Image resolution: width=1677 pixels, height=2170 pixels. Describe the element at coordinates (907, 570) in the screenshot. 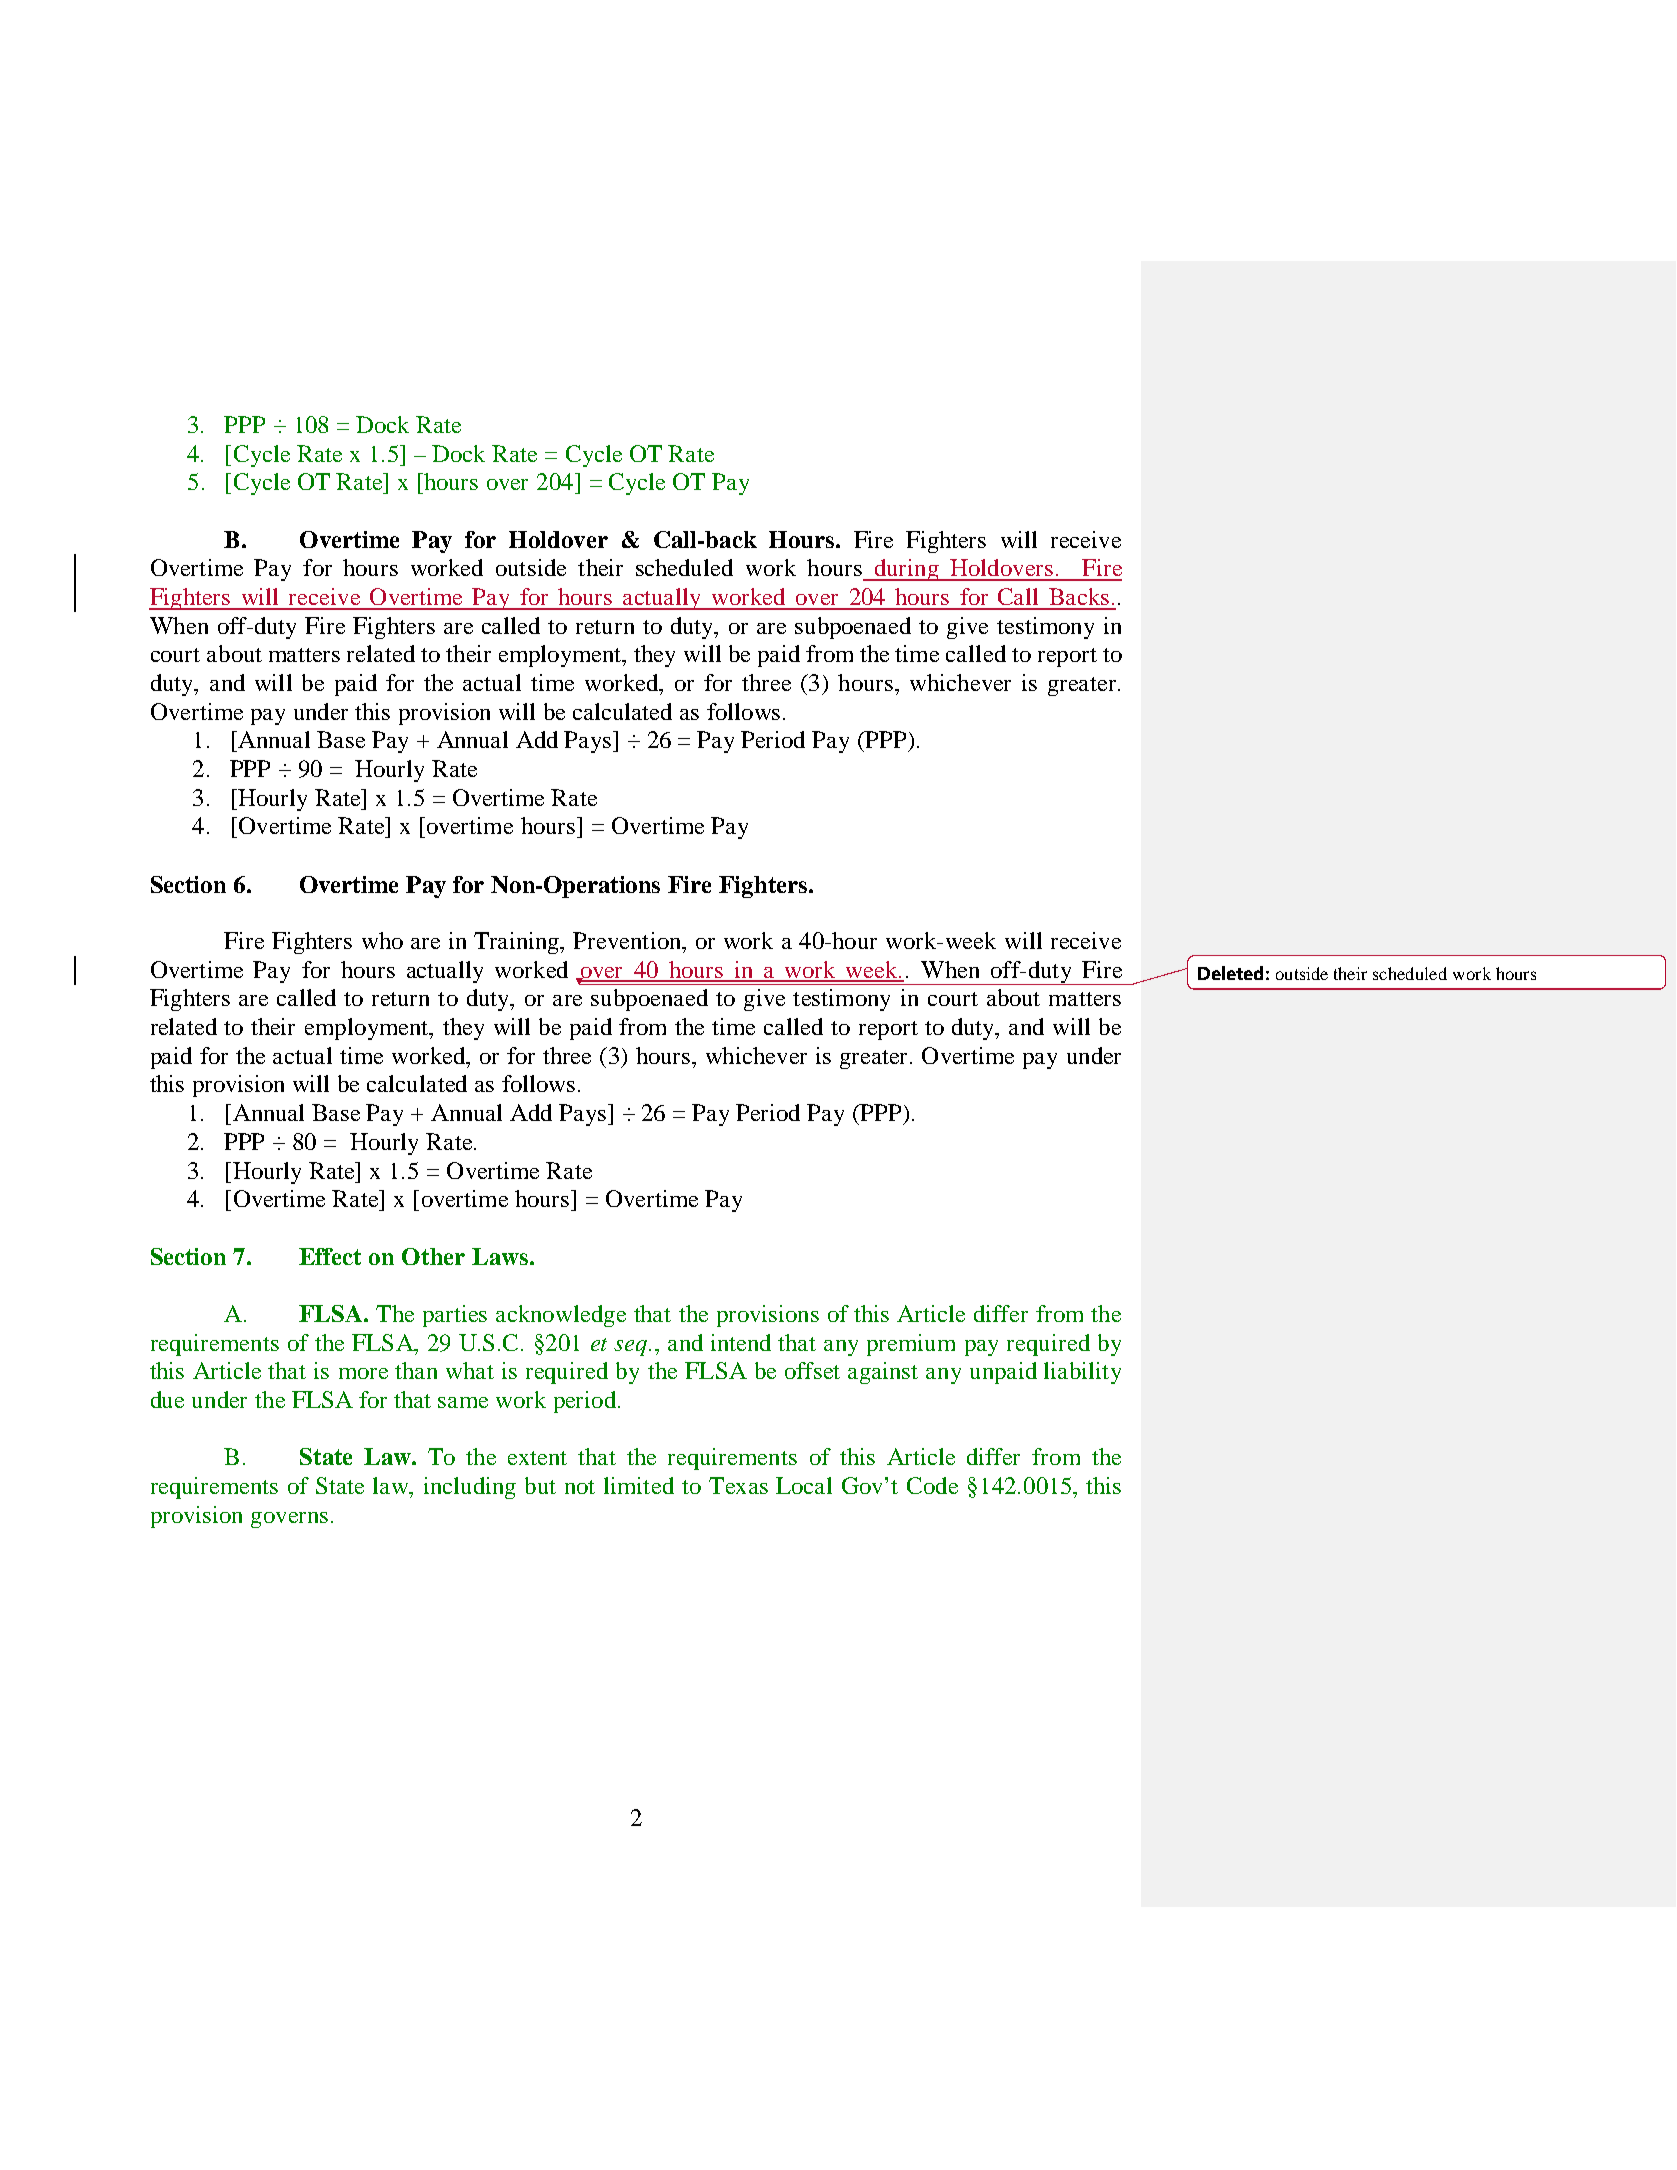

I see `during` at that location.
